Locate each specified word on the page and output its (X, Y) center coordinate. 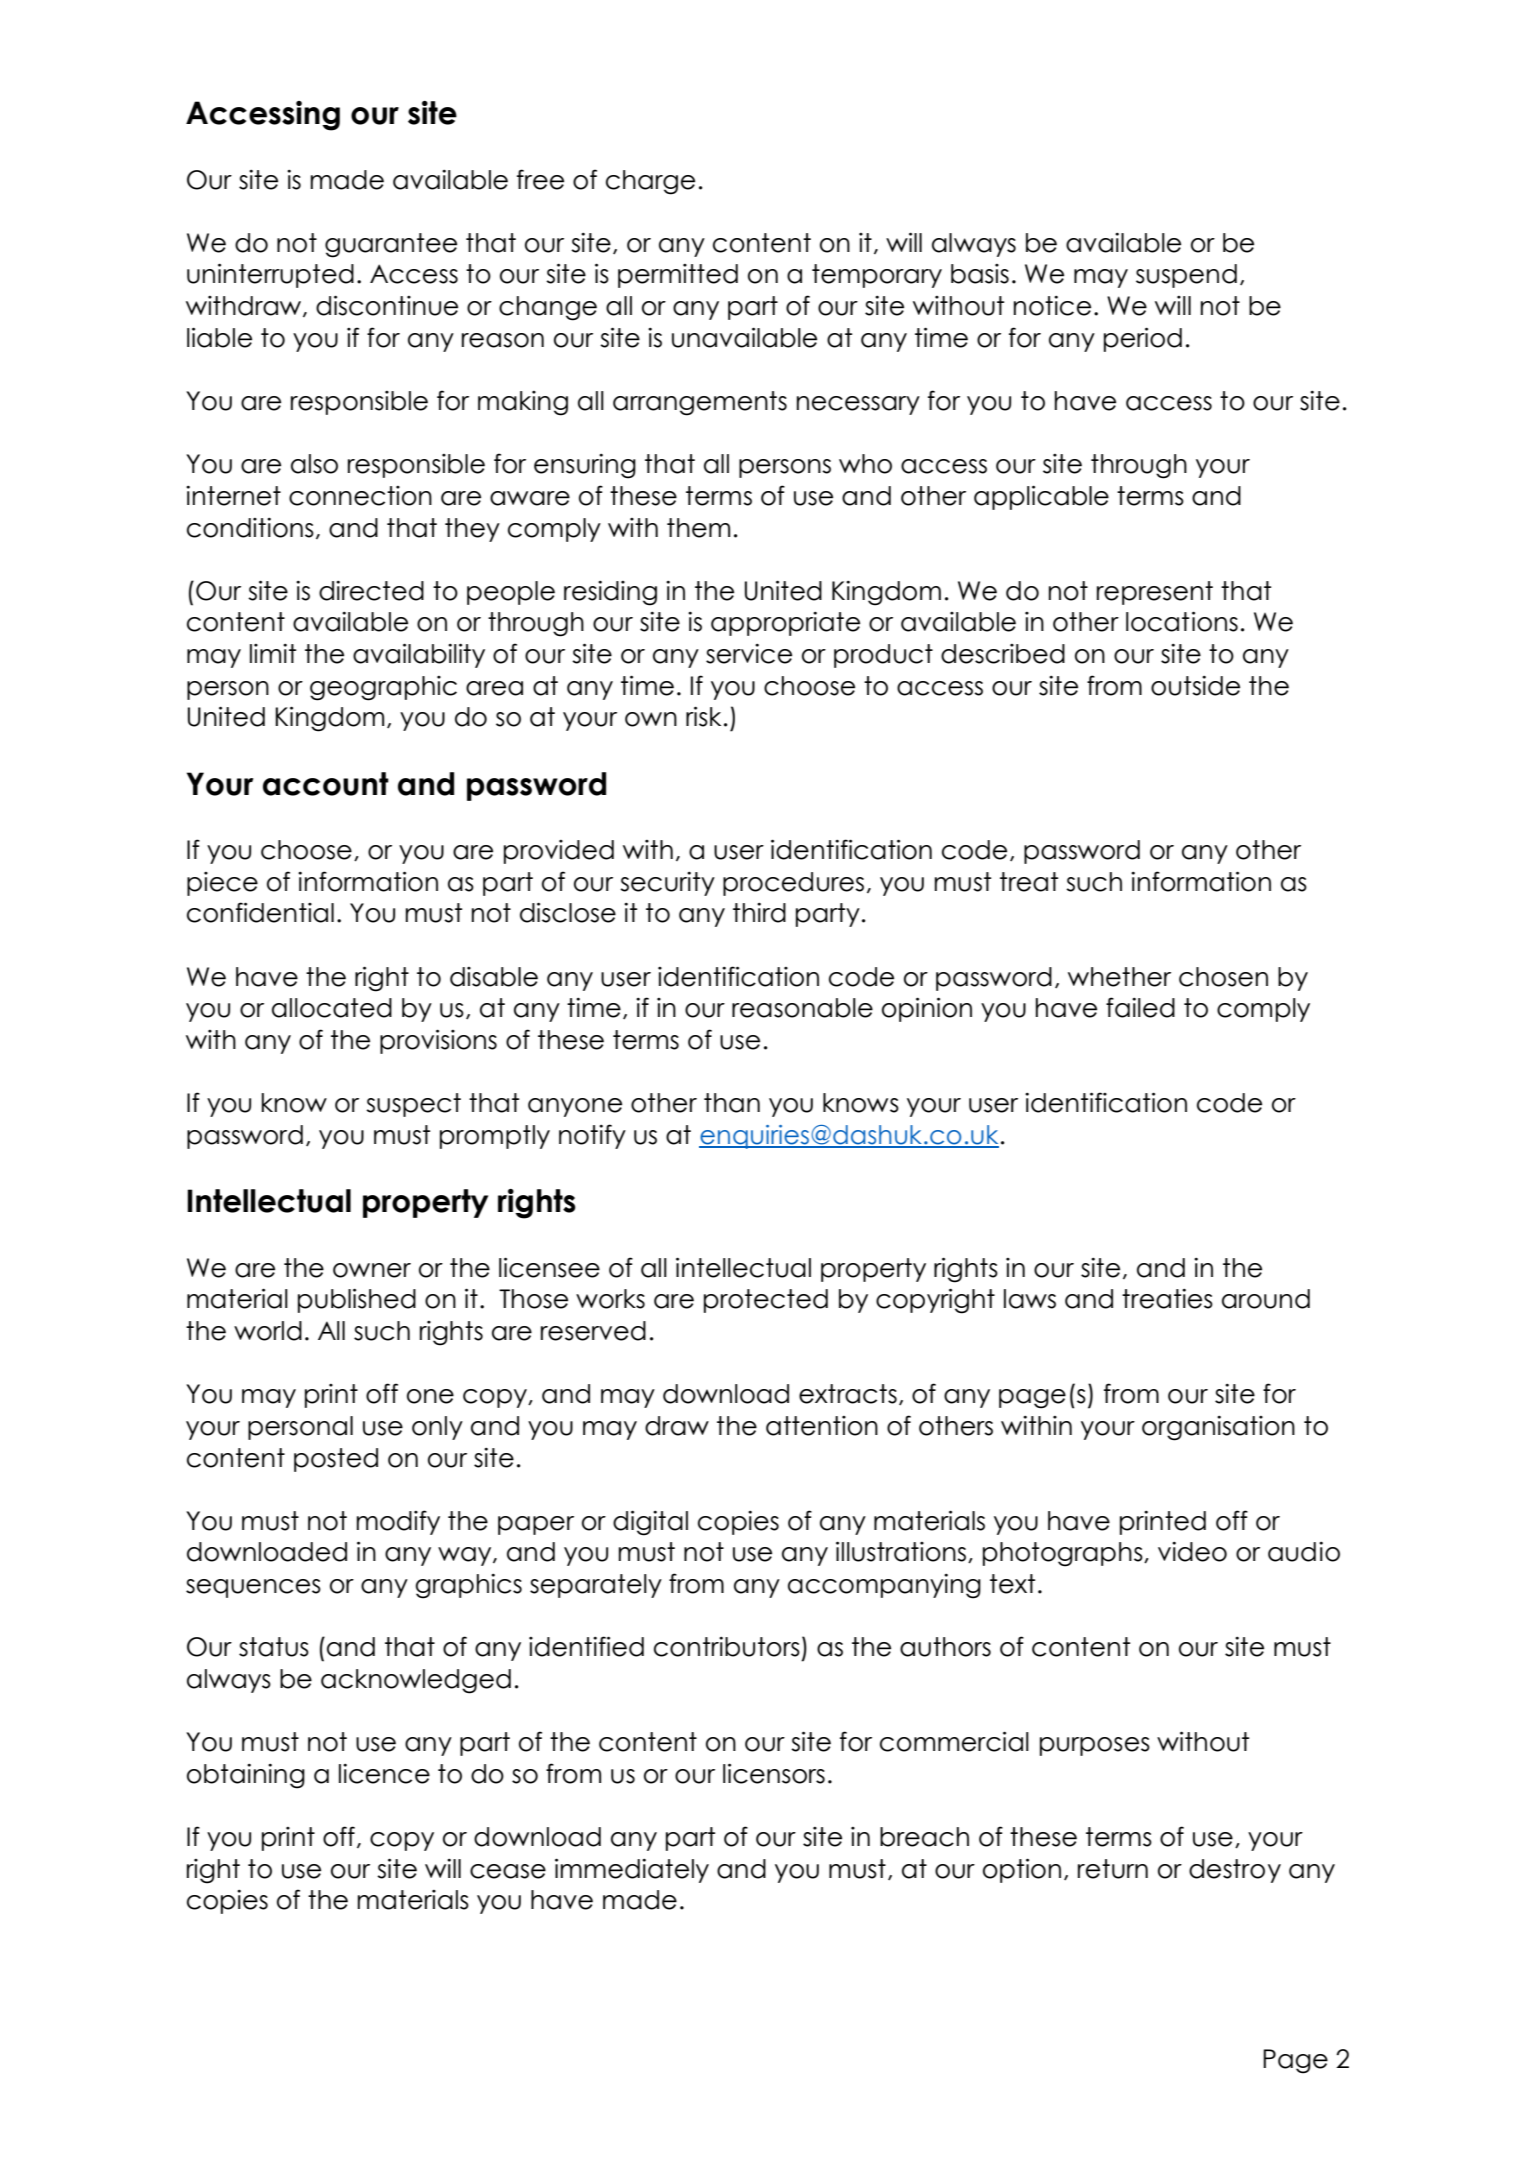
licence (384, 1773)
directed (371, 590)
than (732, 1103)
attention (822, 1426)
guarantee (391, 245)
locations (1182, 621)
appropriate (785, 623)
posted (336, 1460)
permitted (678, 276)
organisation (1218, 1428)
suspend (1186, 276)
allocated (332, 1008)
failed (1140, 1007)
